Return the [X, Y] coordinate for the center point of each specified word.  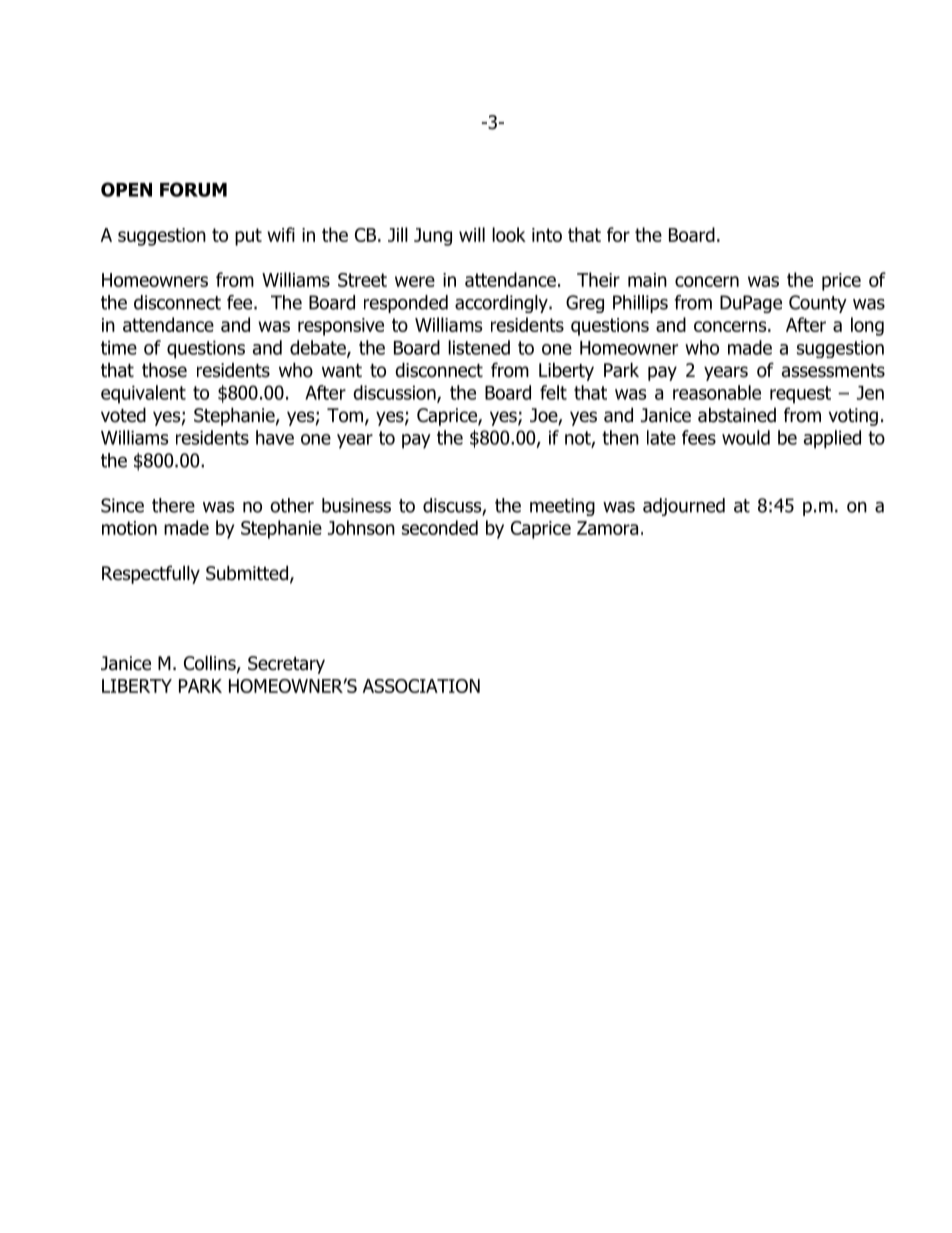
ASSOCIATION [421, 686]
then [620, 437]
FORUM [193, 189]
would [746, 437]
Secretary [286, 665]
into [547, 235]
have [275, 437]
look [509, 234]
